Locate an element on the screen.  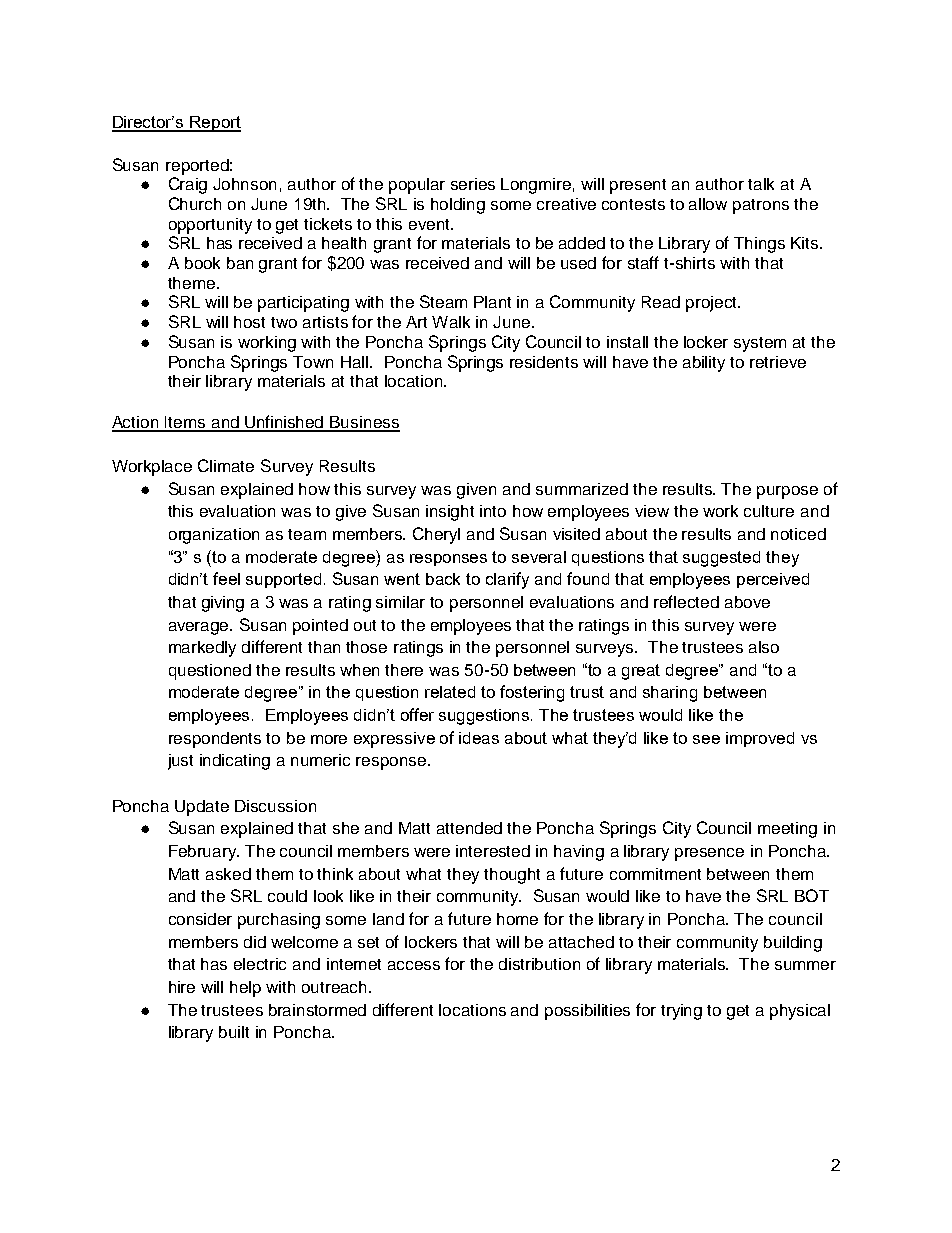
Church is located at coordinates (195, 203).
